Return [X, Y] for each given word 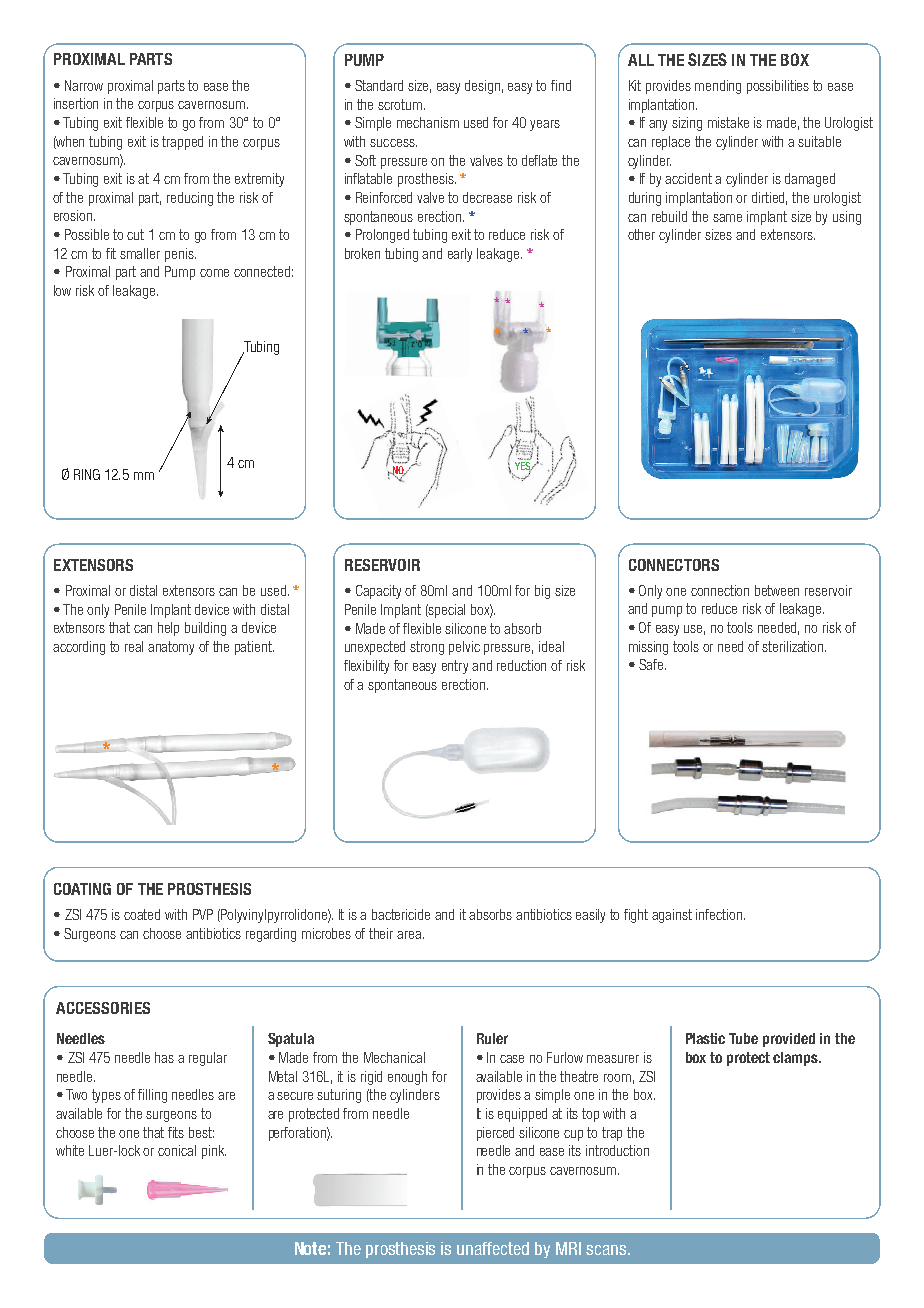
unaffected [493, 1248]
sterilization [794, 646]
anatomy [171, 648]
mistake [728, 122]
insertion [76, 103]
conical [177, 1150]
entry [455, 667]
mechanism [428, 122]
